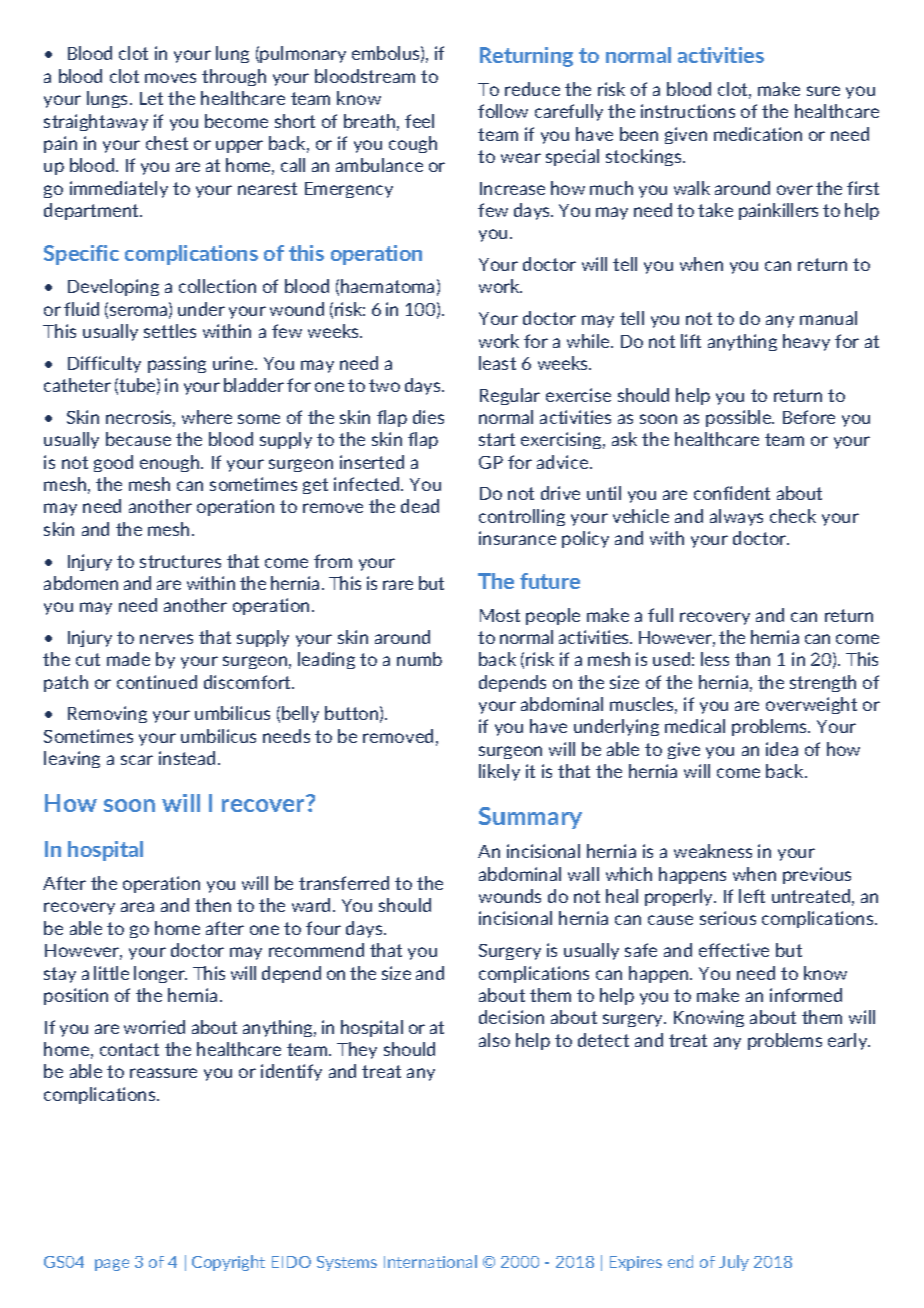 The width and height of the image is (924, 1308). Describe the element at coordinates (806, 342) in the image. I see `heavy` at that location.
